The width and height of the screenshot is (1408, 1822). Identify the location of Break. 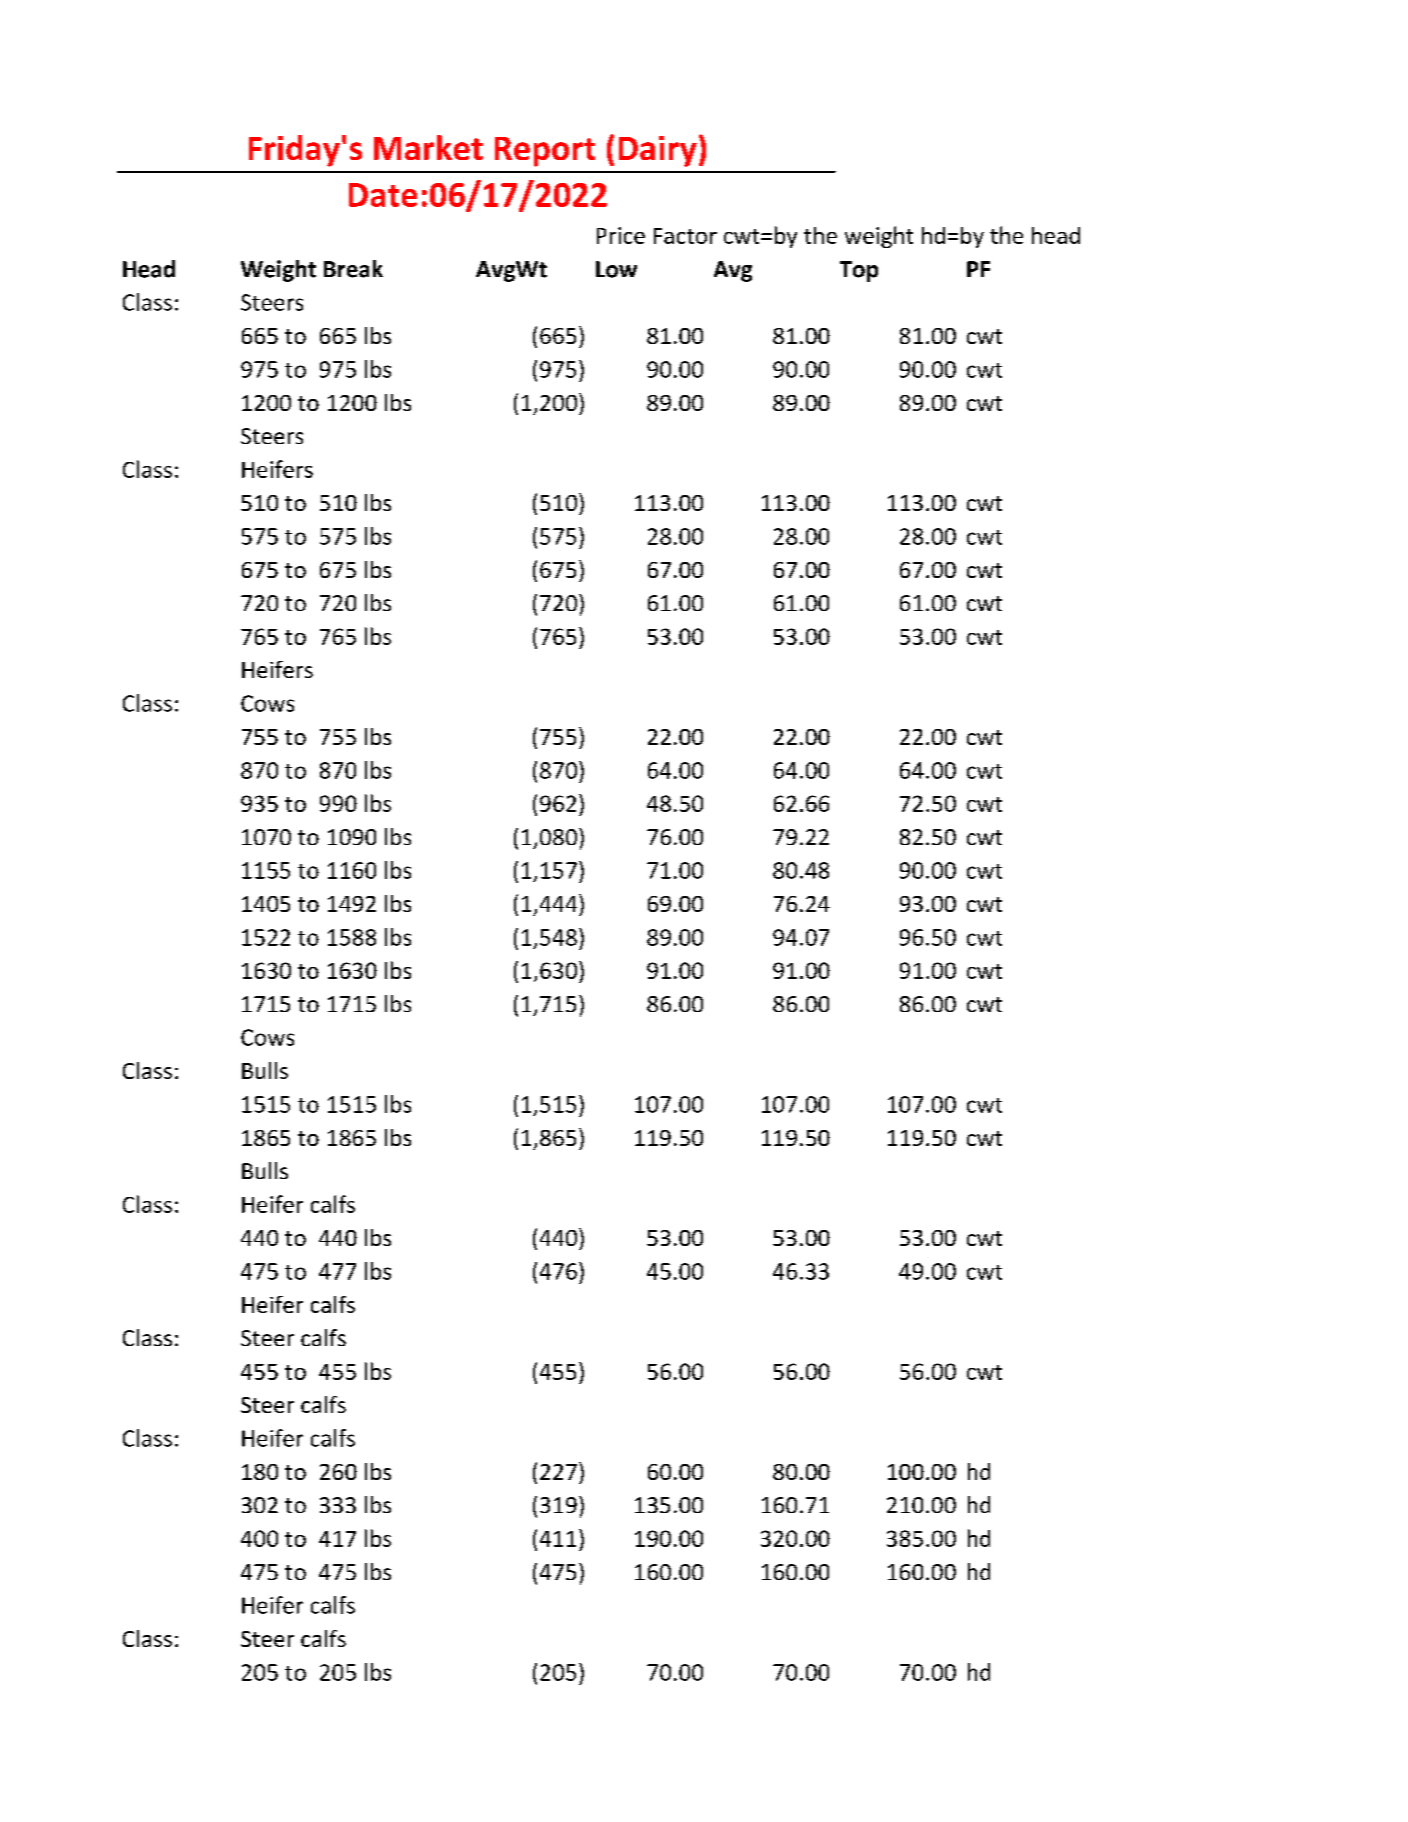
(353, 269).
